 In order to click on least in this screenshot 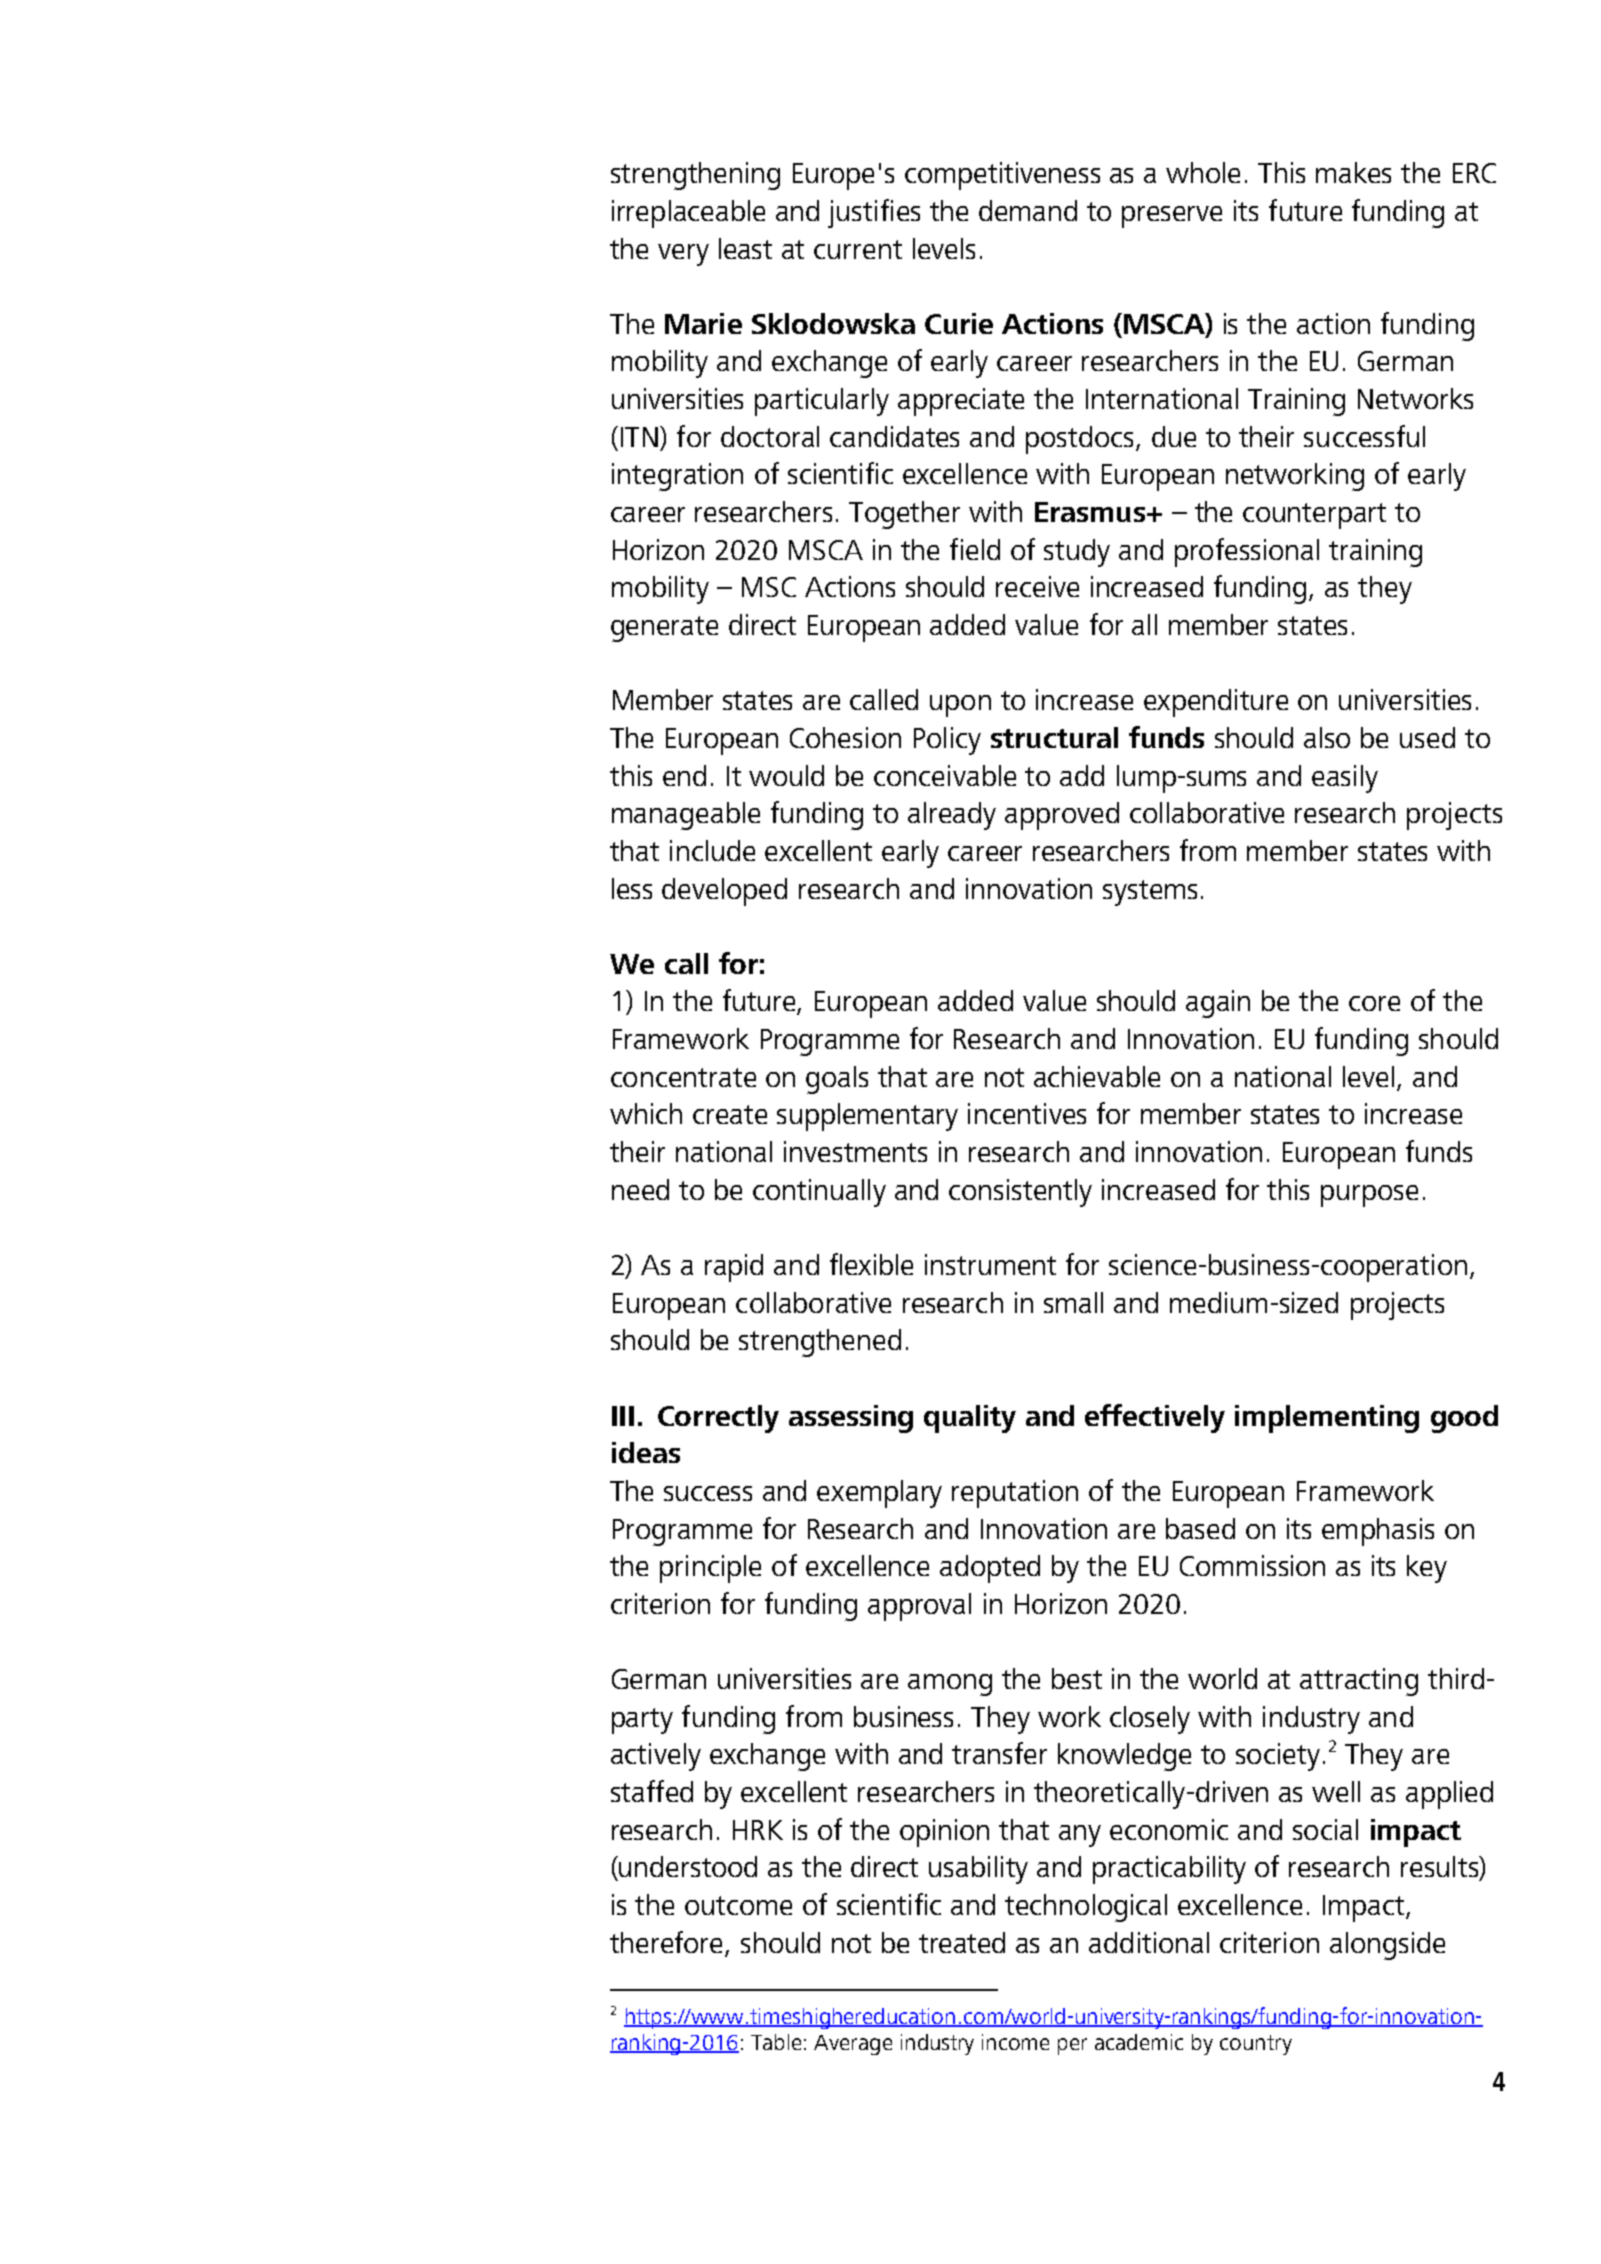, I will do `click(745, 248)`.
